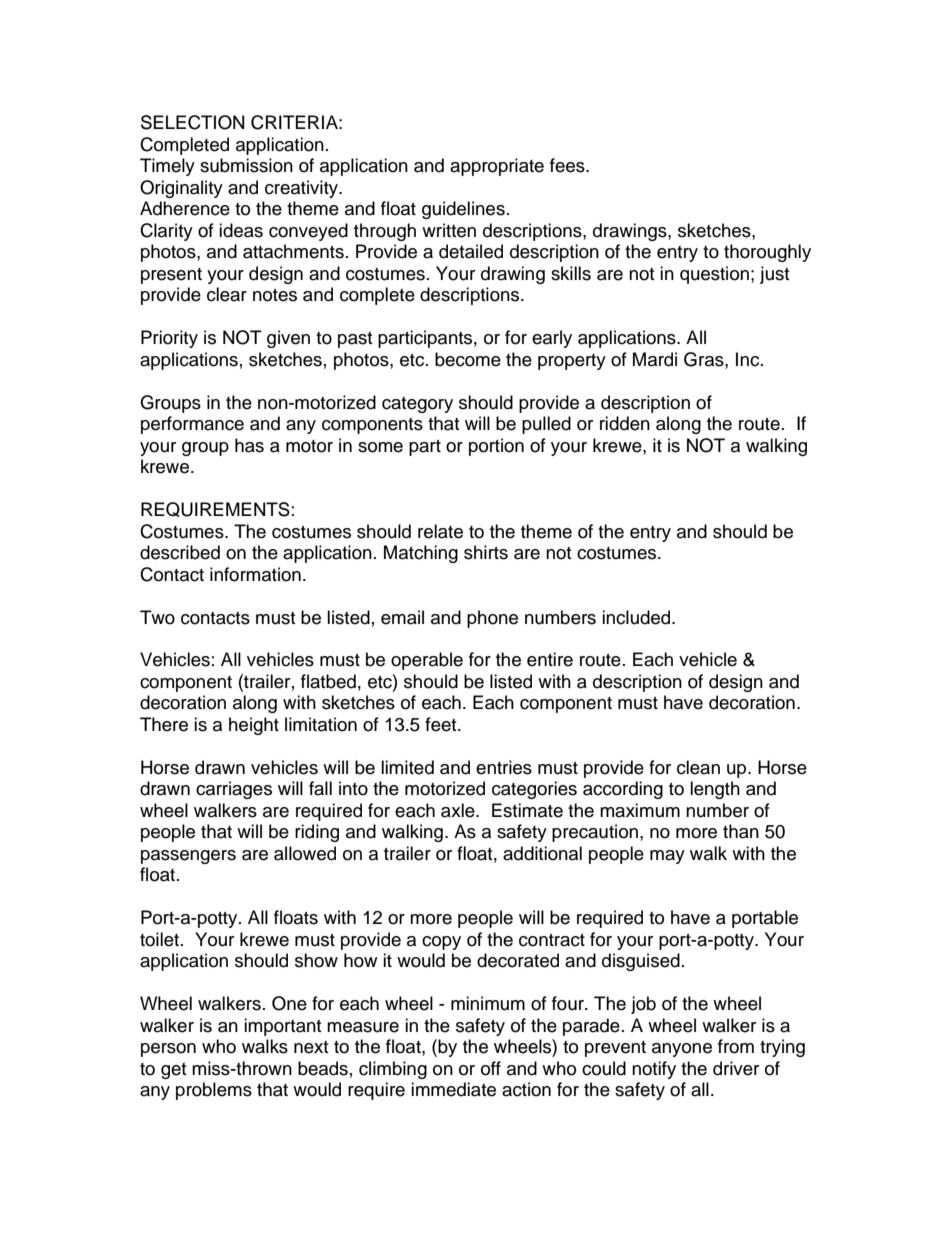  Describe the element at coordinates (497, 167) in the screenshot. I see `appropriate` at that location.
